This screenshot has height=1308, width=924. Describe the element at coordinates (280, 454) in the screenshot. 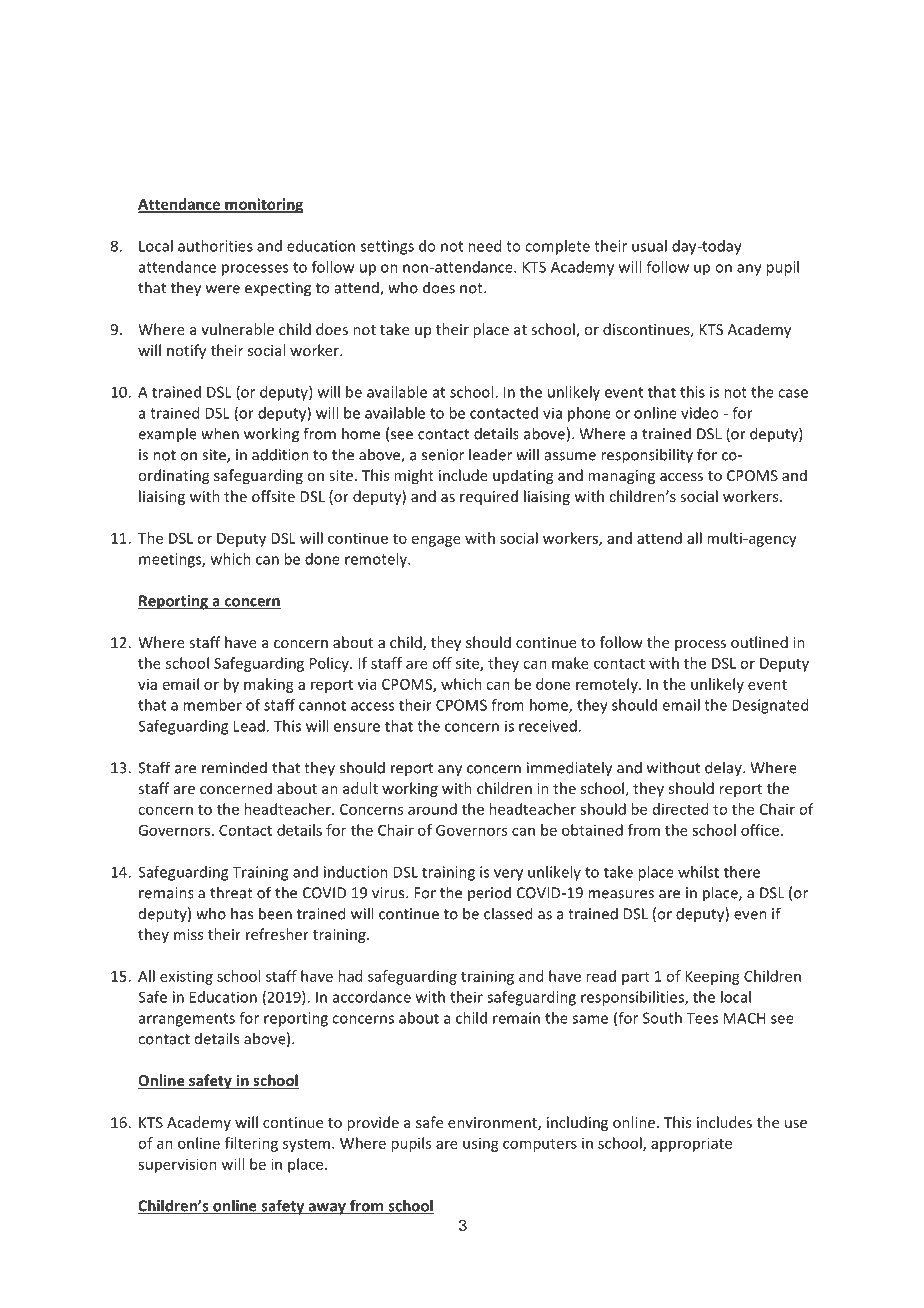

I see `addition` at that location.
